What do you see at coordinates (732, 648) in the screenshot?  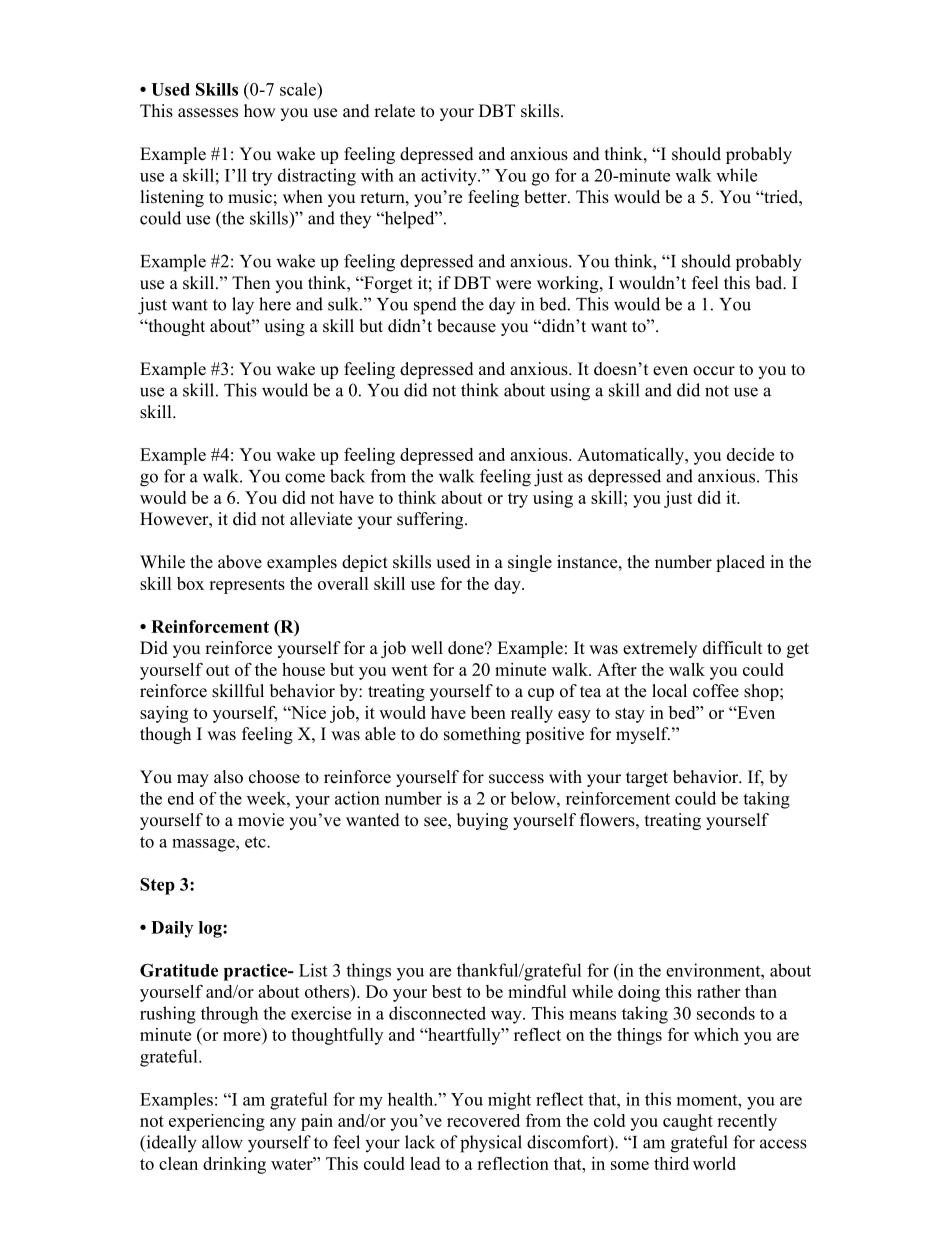 I see `difficult` at bounding box center [732, 648].
